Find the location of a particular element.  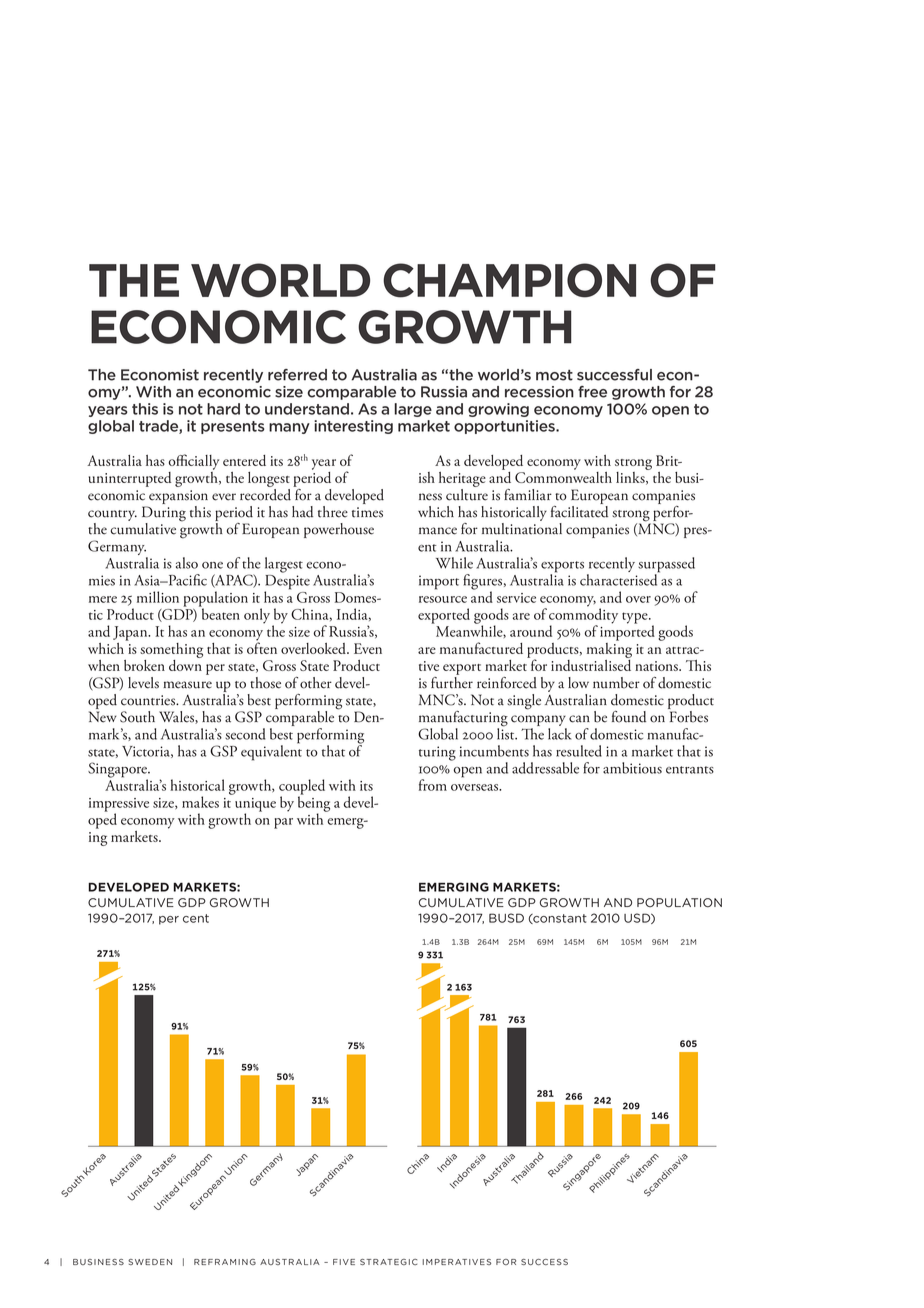

entrants is located at coordinates (690, 770).
